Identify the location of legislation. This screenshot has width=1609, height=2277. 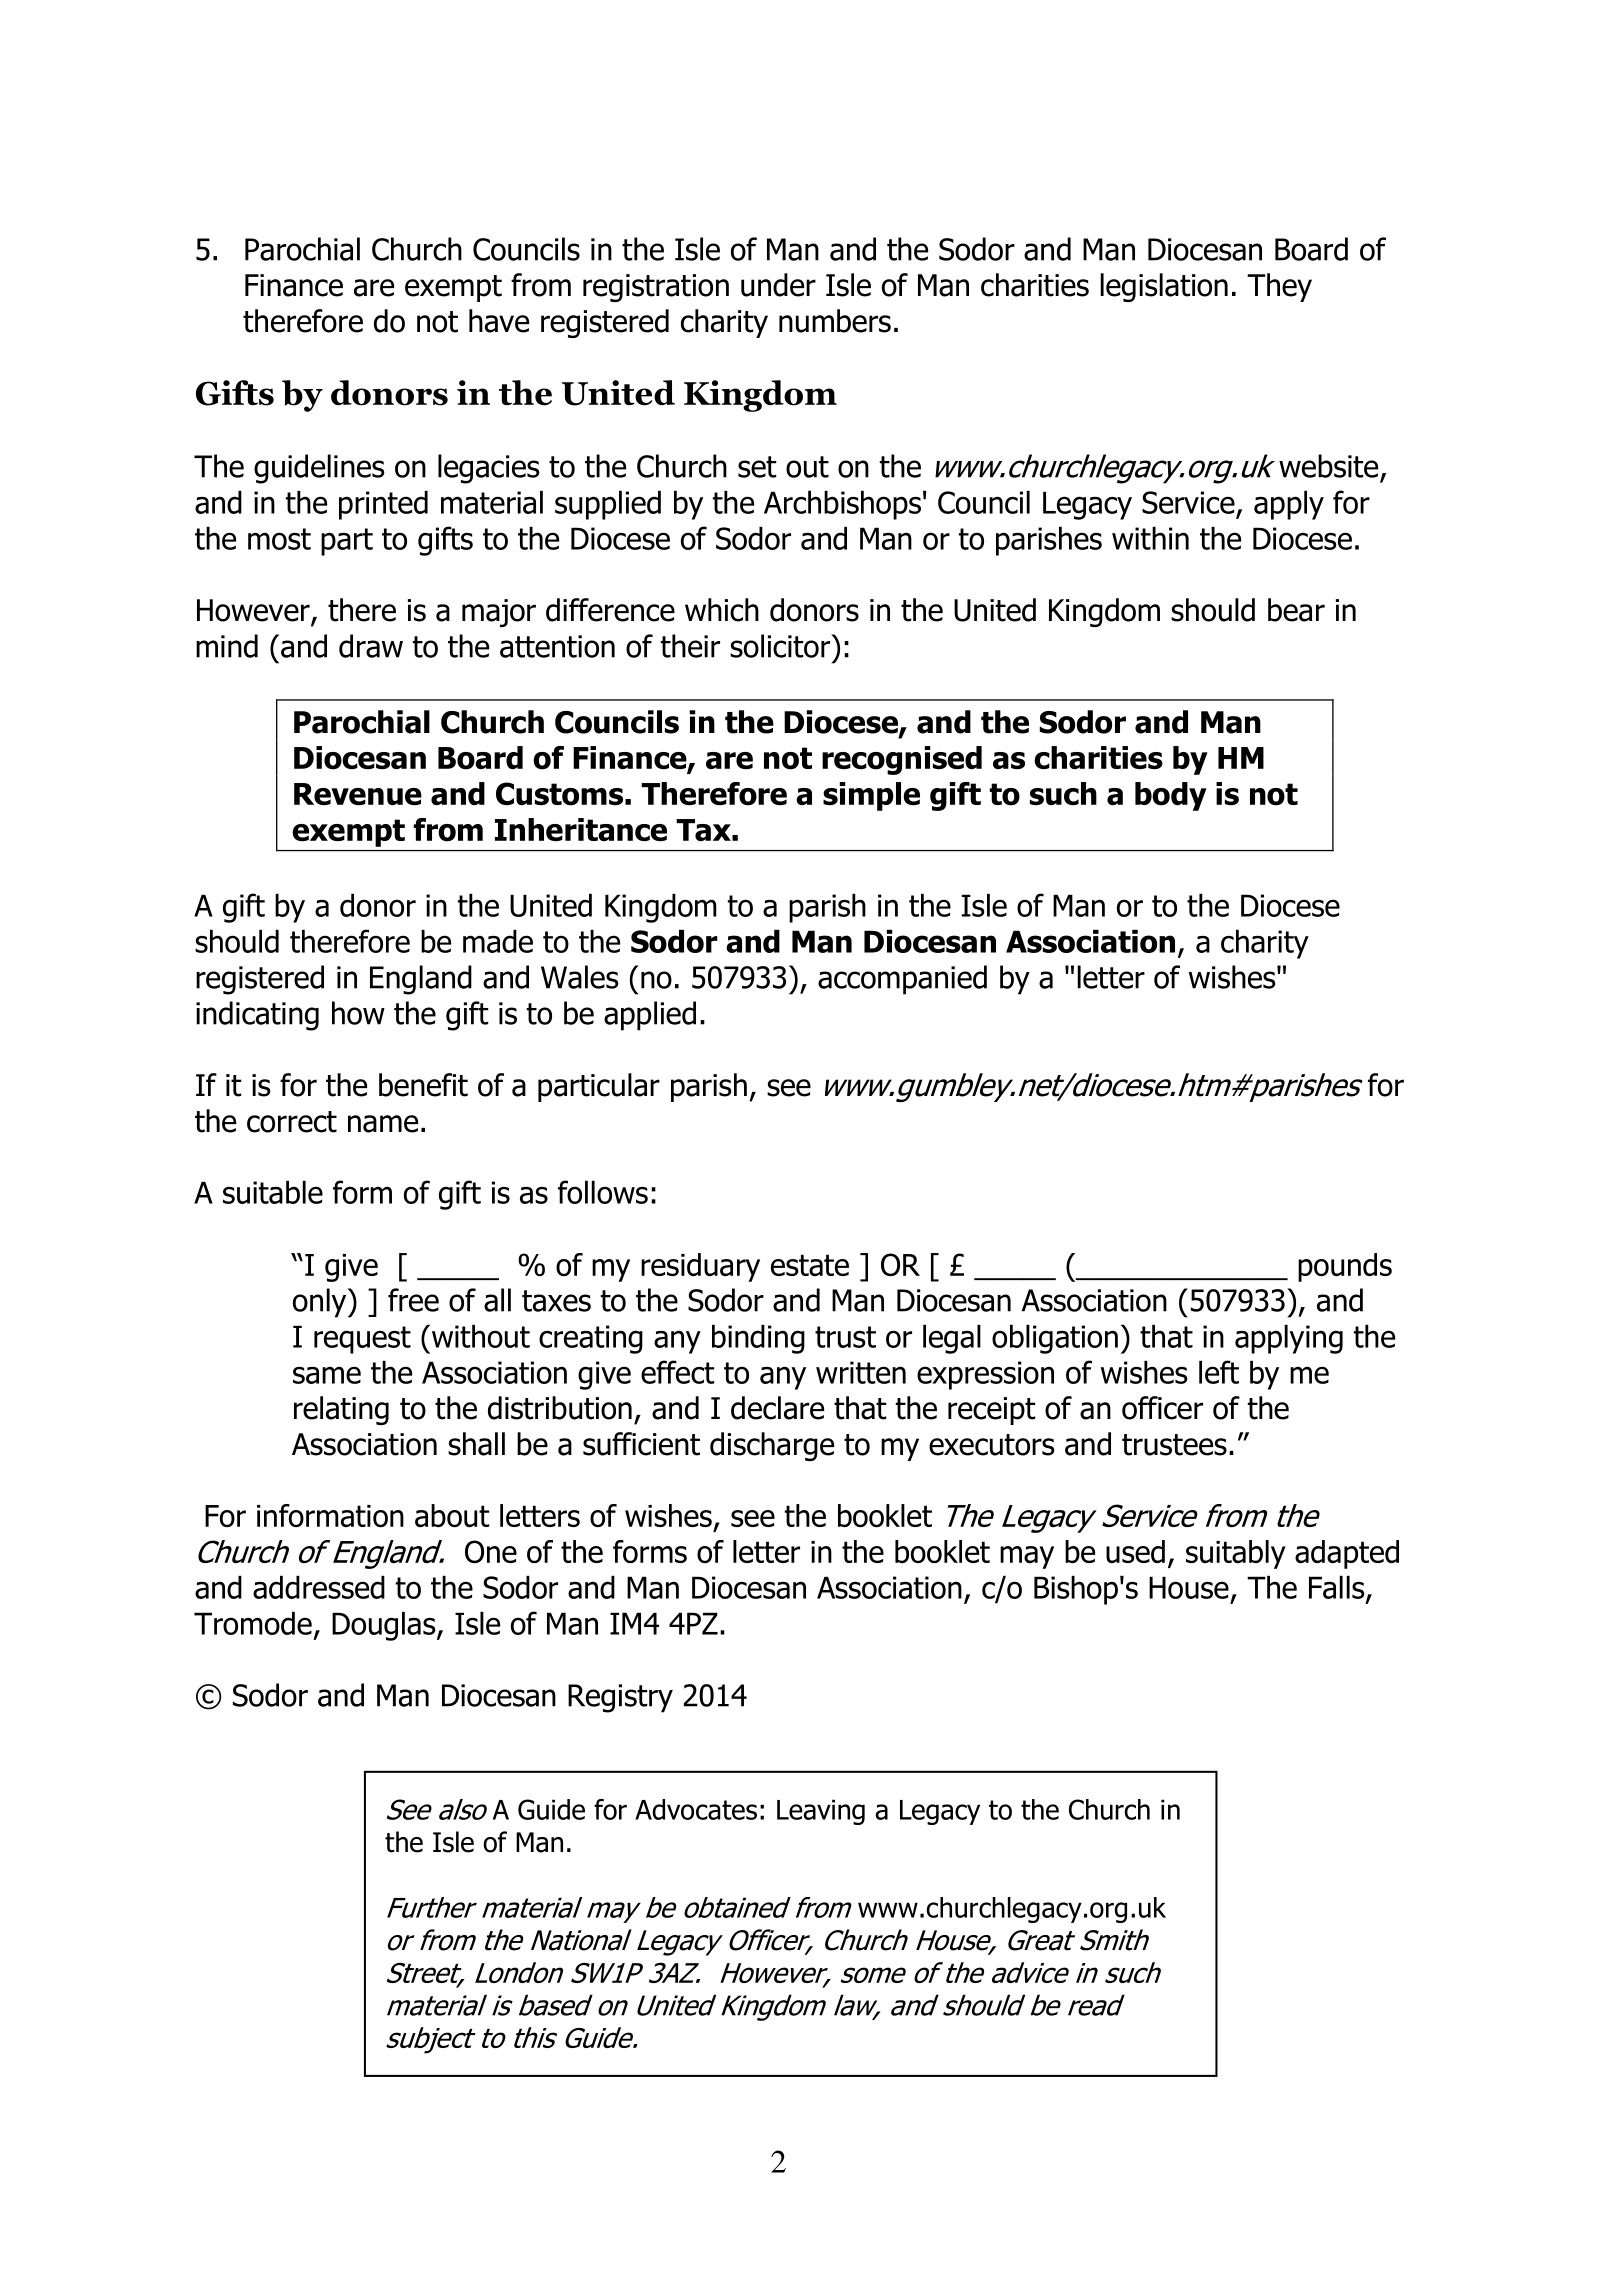
(1164, 287).
